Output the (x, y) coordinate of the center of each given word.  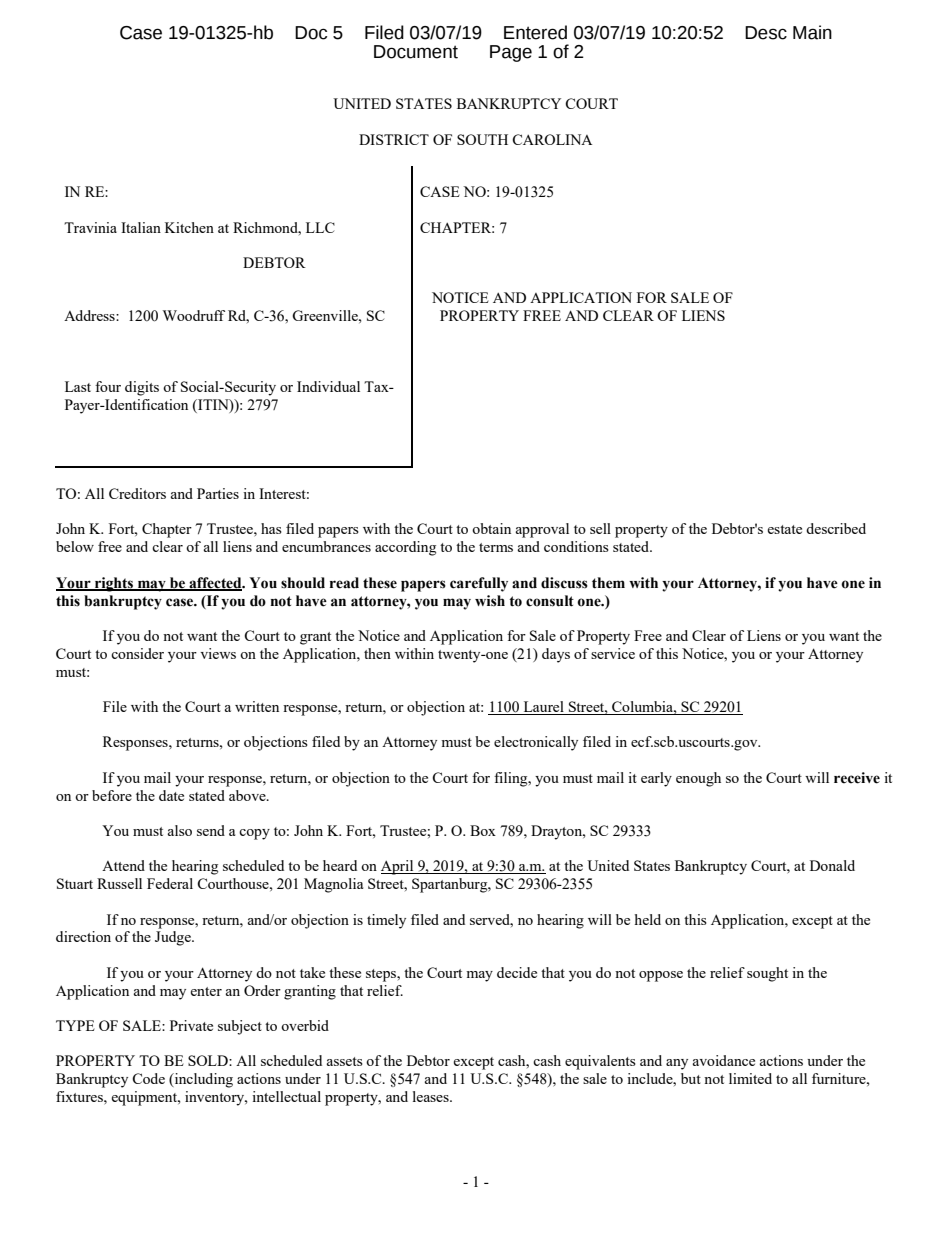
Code (148, 1078)
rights (114, 584)
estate (784, 529)
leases (432, 1096)
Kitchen (189, 227)
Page (511, 53)
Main (812, 32)
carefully (479, 584)
